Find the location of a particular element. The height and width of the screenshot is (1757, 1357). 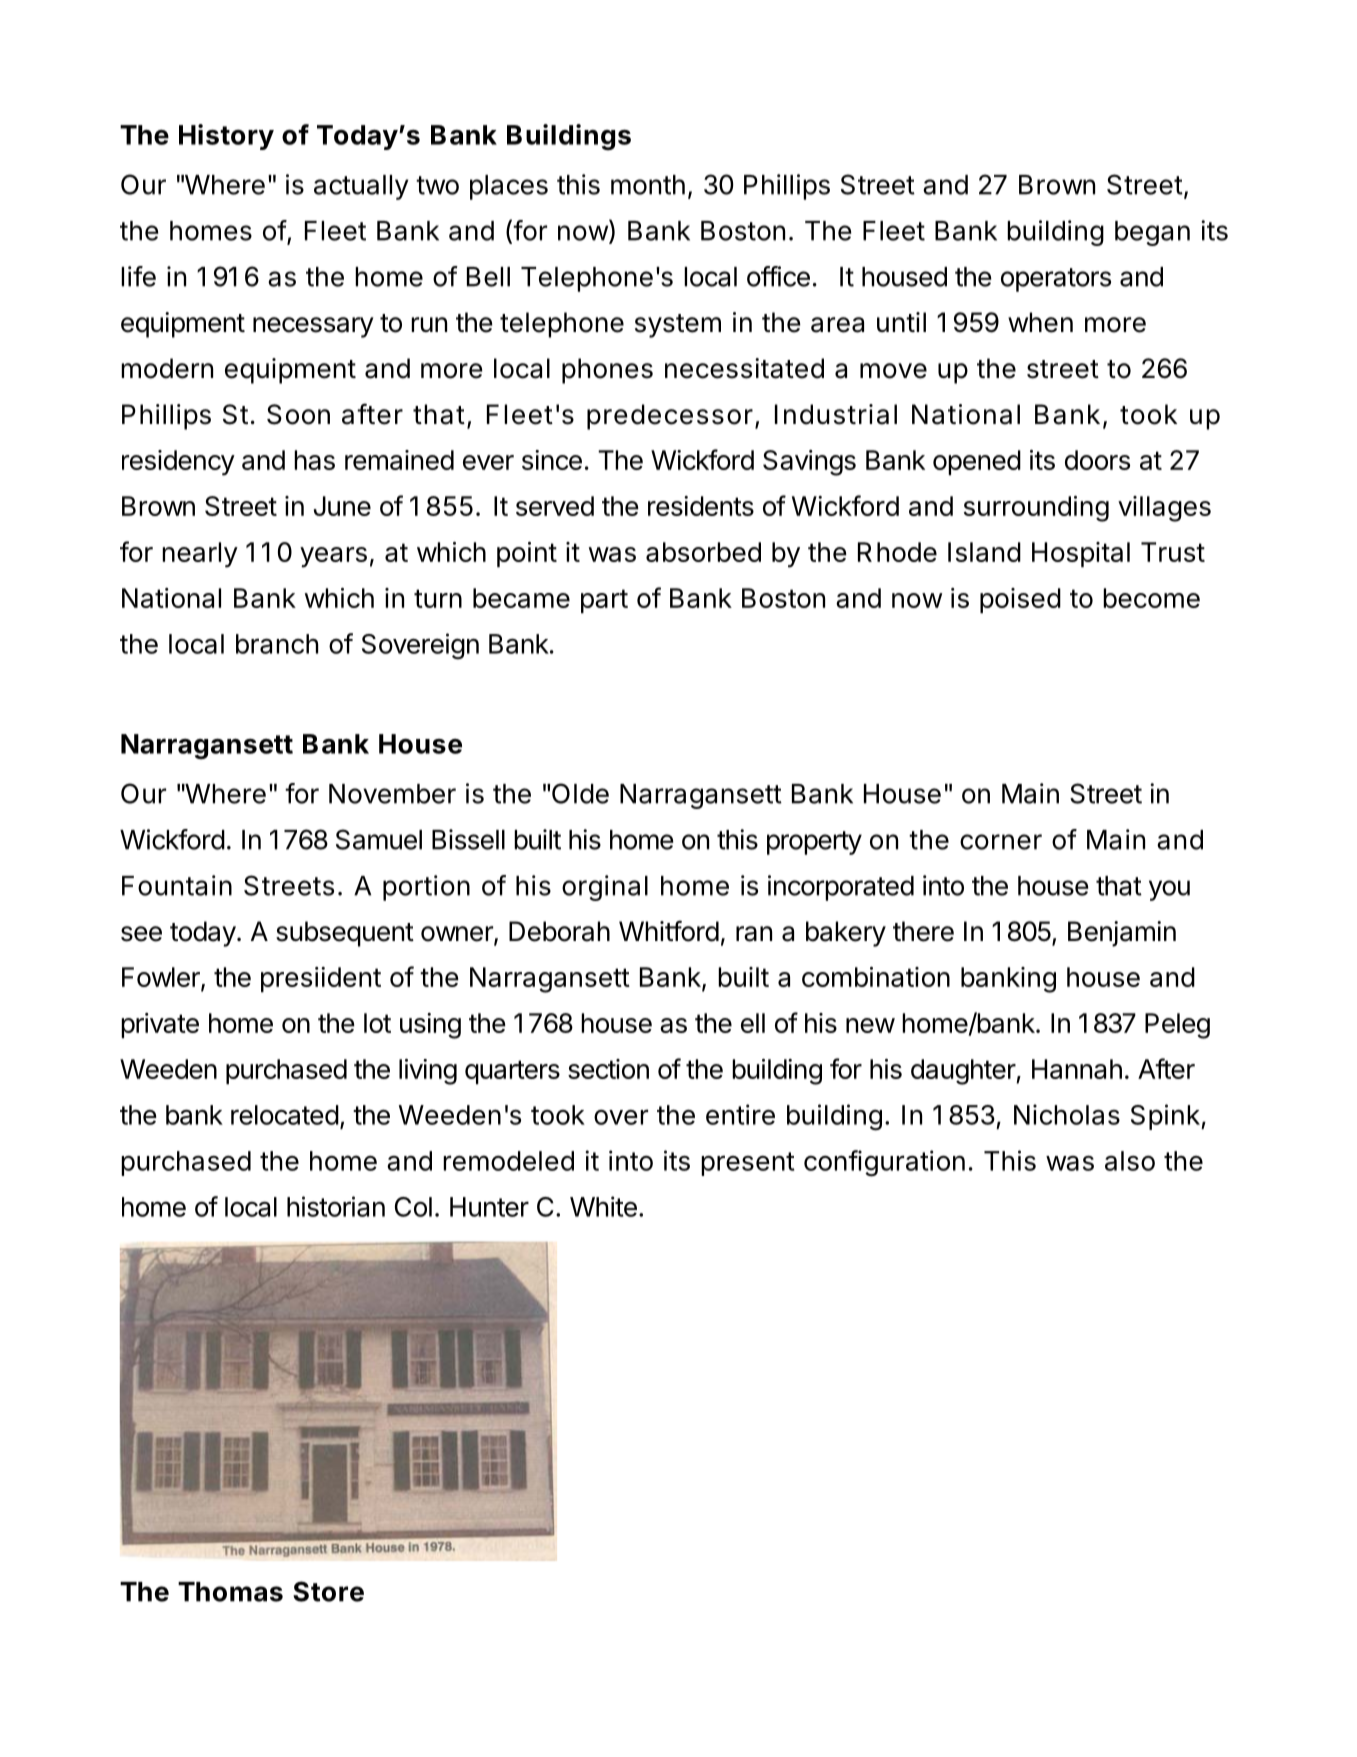

historian is located at coordinates (336, 1206).
